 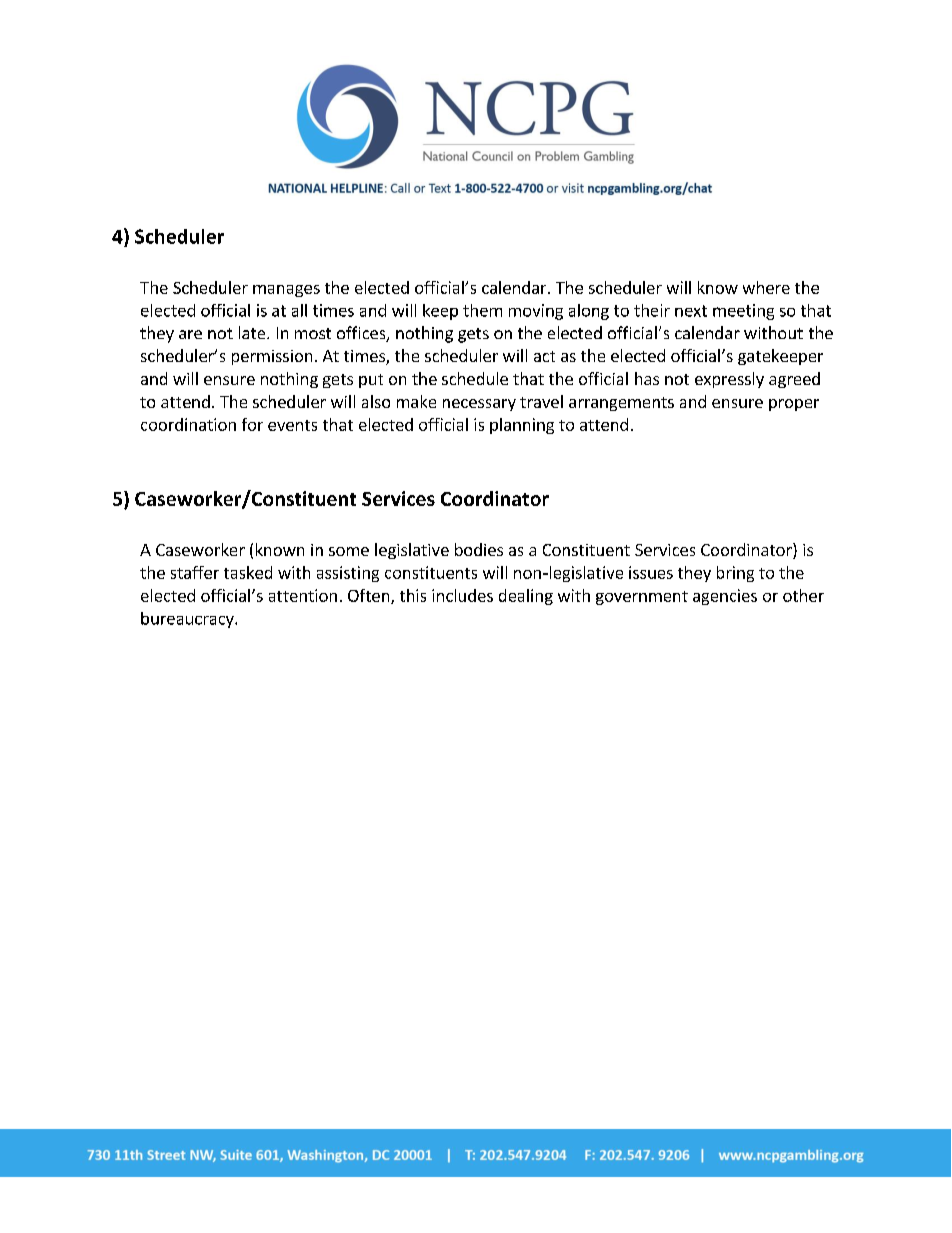 What do you see at coordinates (766, 287) in the screenshot?
I see `where` at bounding box center [766, 287].
